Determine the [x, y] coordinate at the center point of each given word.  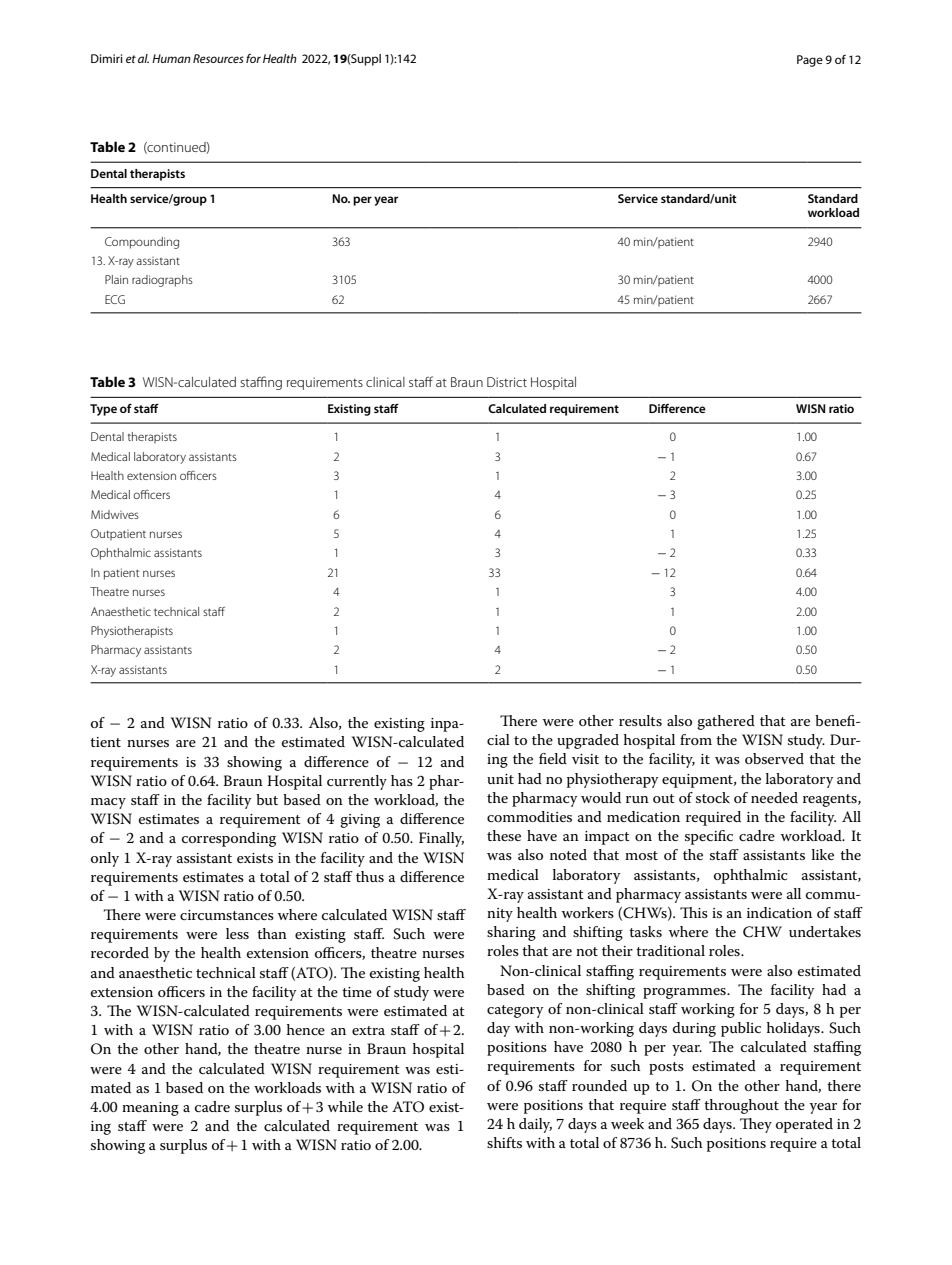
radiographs [162, 281]
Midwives [115, 514]
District [507, 382]
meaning [150, 1109]
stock [713, 797]
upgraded [588, 741]
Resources [218, 58]
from [696, 739]
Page [810, 61]
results [640, 720]
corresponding [229, 839]
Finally [441, 839]
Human [171, 58]
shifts [504, 1142]
